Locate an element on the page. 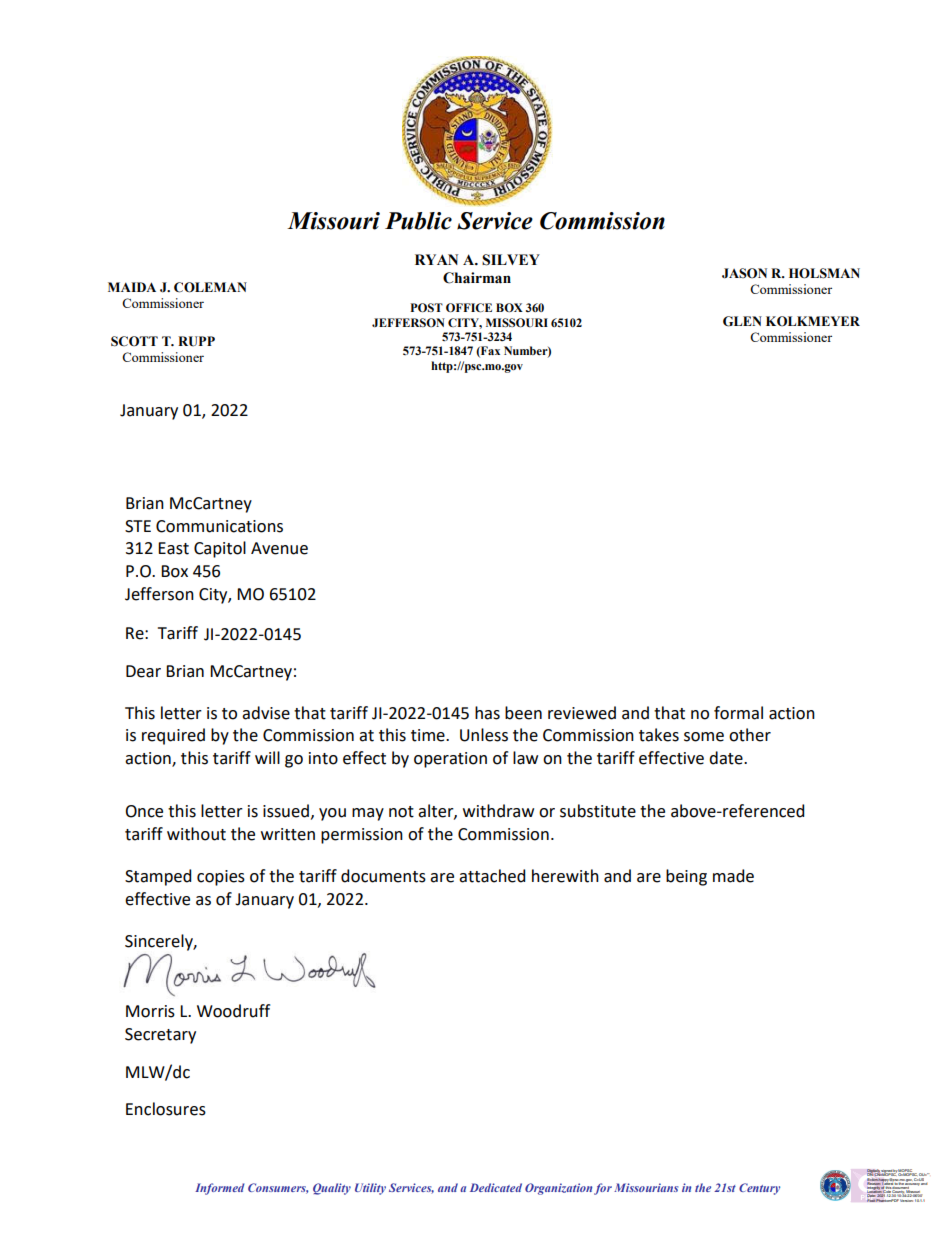 The image size is (952, 1233). has is located at coordinates (487, 713).
